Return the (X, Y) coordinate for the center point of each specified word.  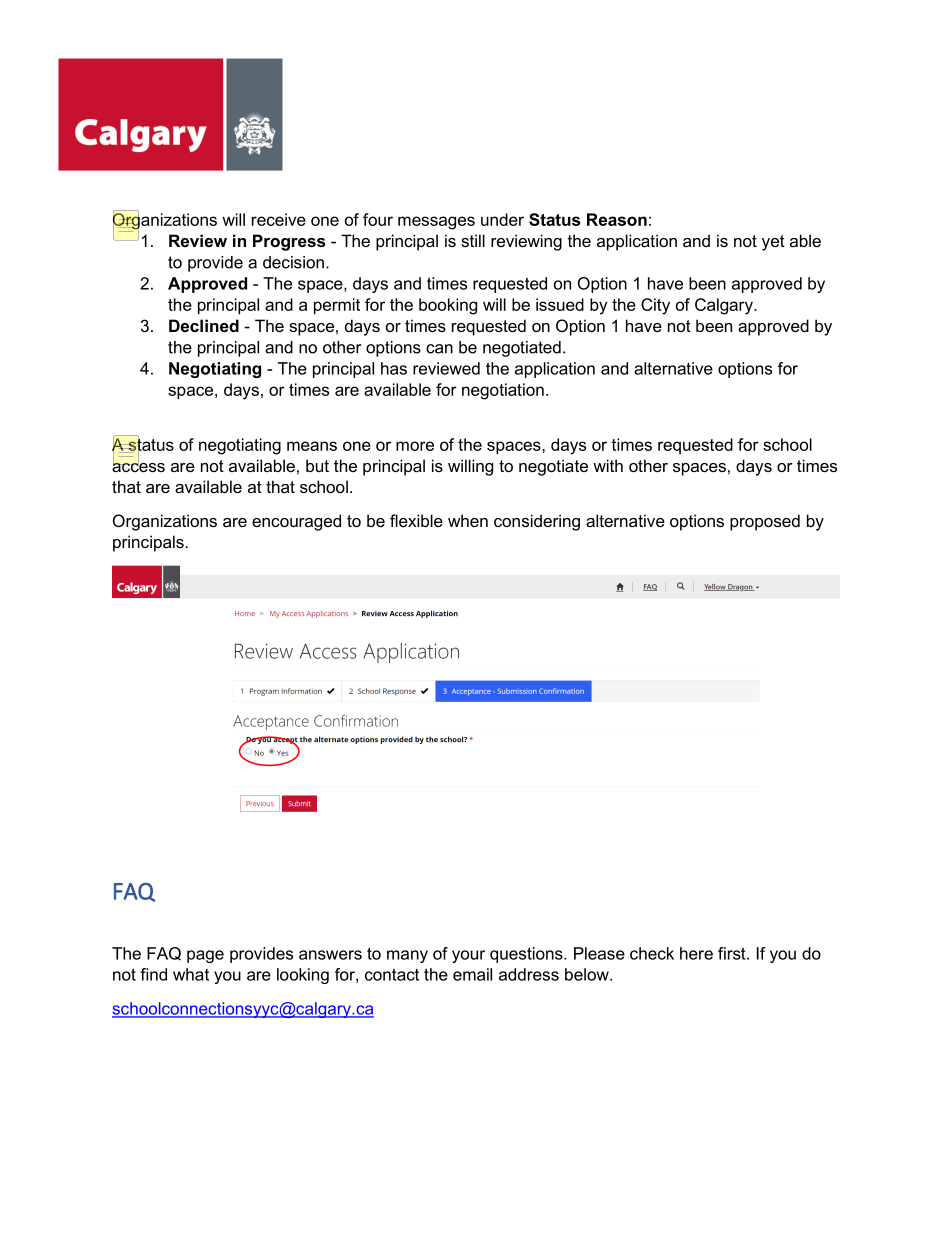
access (138, 466)
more (415, 446)
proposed (765, 522)
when (468, 520)
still (473, 240)
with (608, 465)
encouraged (296, 522)
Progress (289, 242)
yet (773, 243)
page (205, 956)
